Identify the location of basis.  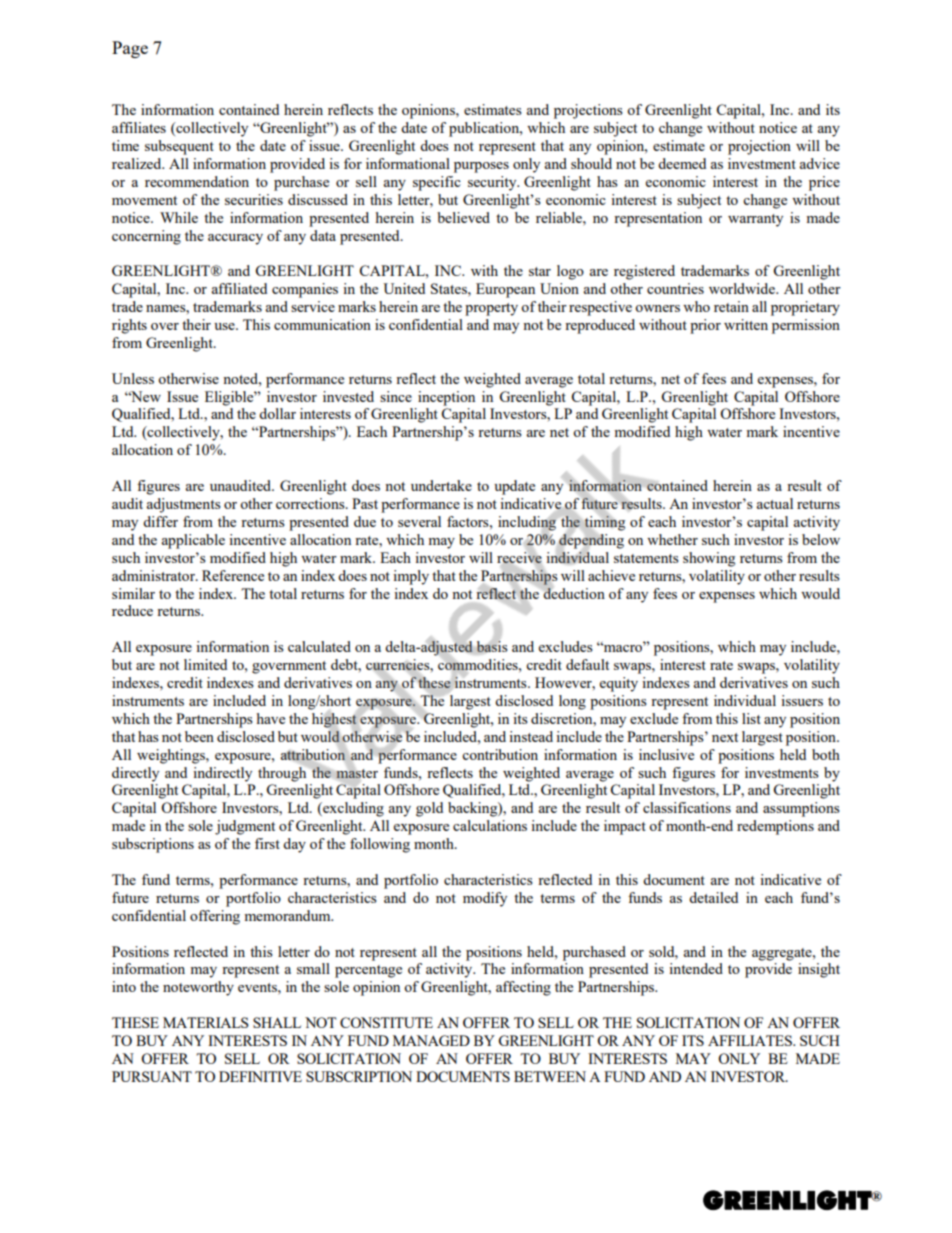
(492, 646).
